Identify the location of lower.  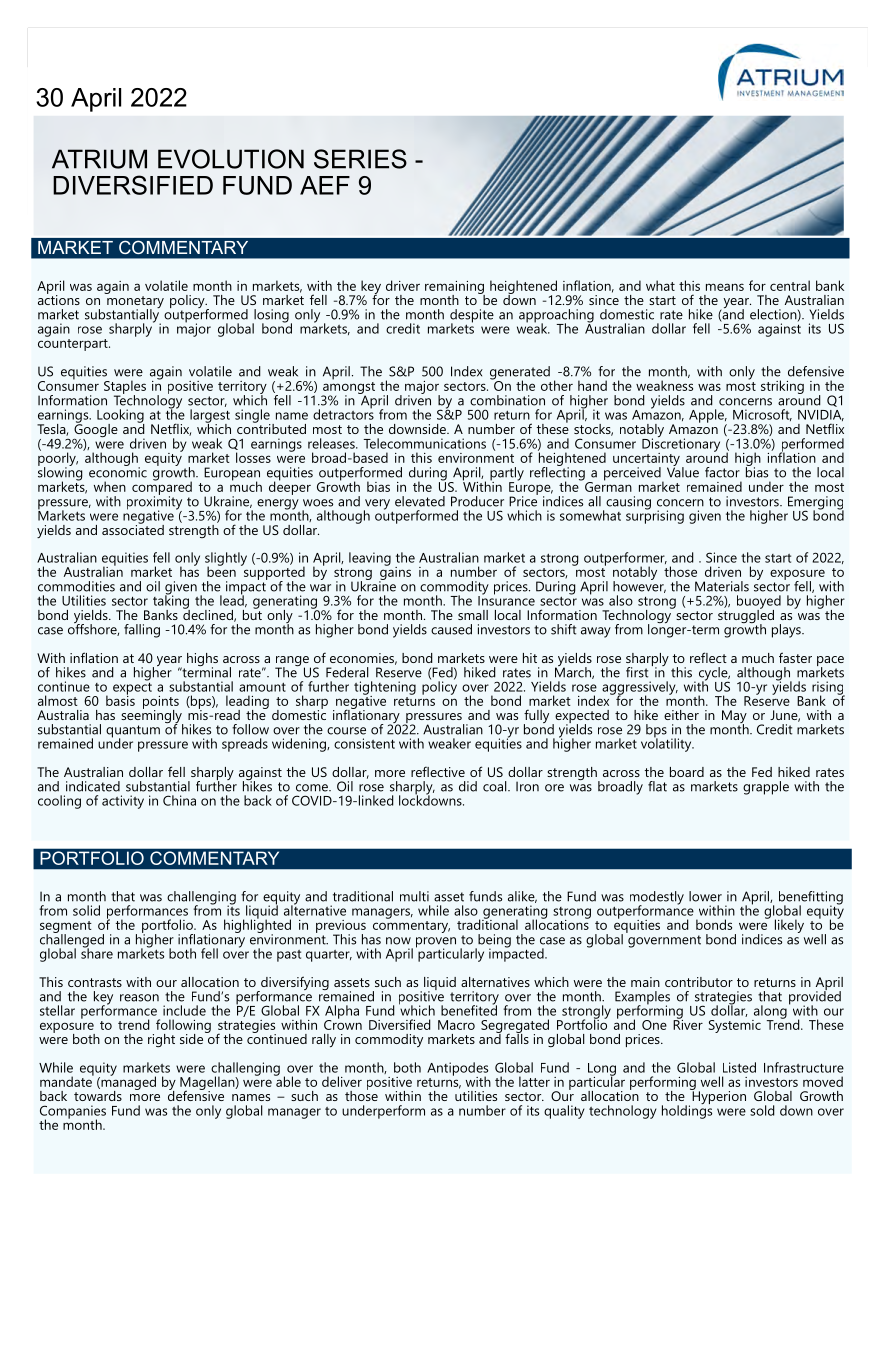
(705, 896).
